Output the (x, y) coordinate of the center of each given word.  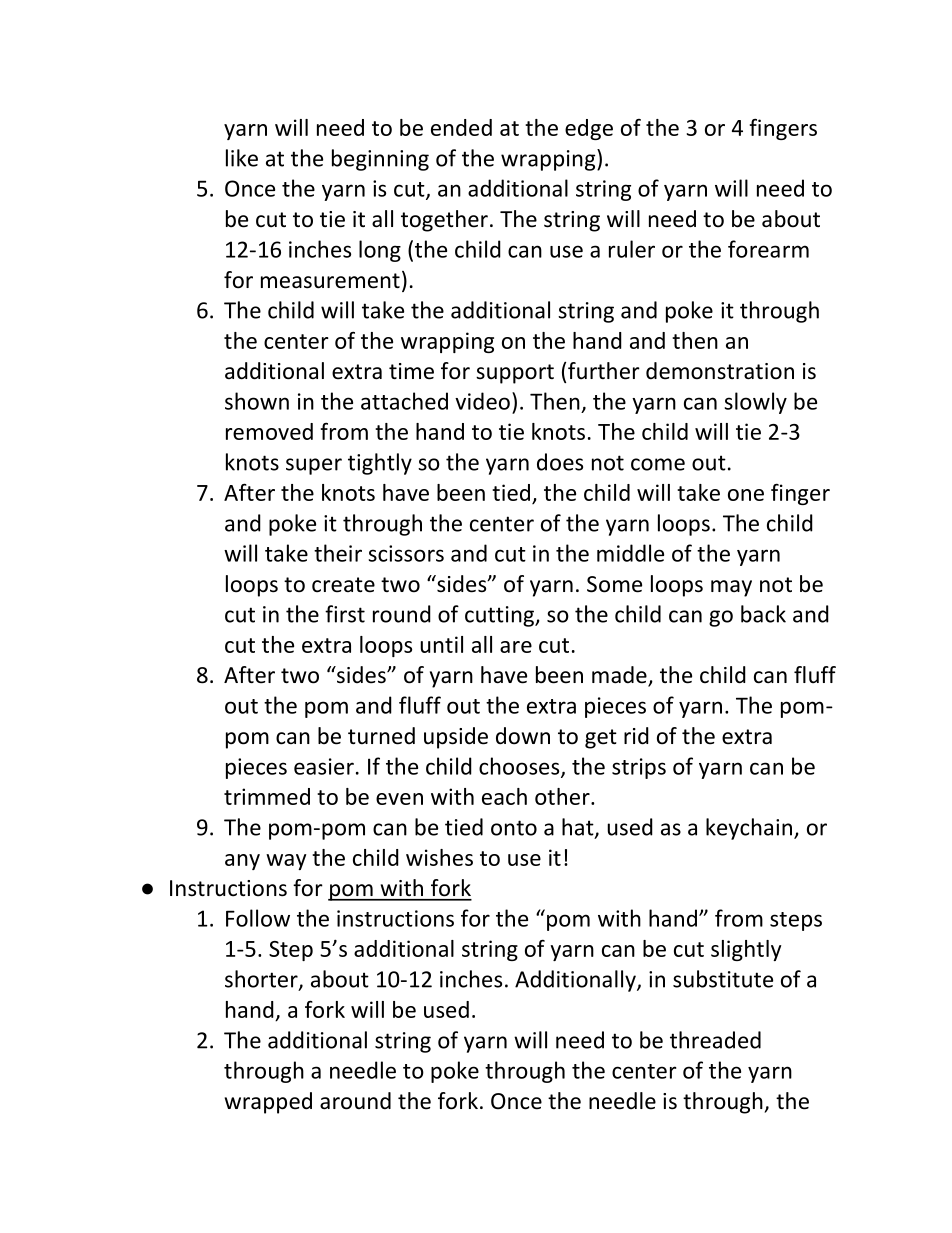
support (515, 374)
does (560, 462)
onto (514, 828)
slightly (746, 950)
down (523, 736)
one (746, 495)
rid (636, 736)
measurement (330, 281)
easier (324, 766)
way (286, 862)
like (242, 158)
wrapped (268, 1103)
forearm (768, 249)
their (338, 553)
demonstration (720, 371)
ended (461, 127)
